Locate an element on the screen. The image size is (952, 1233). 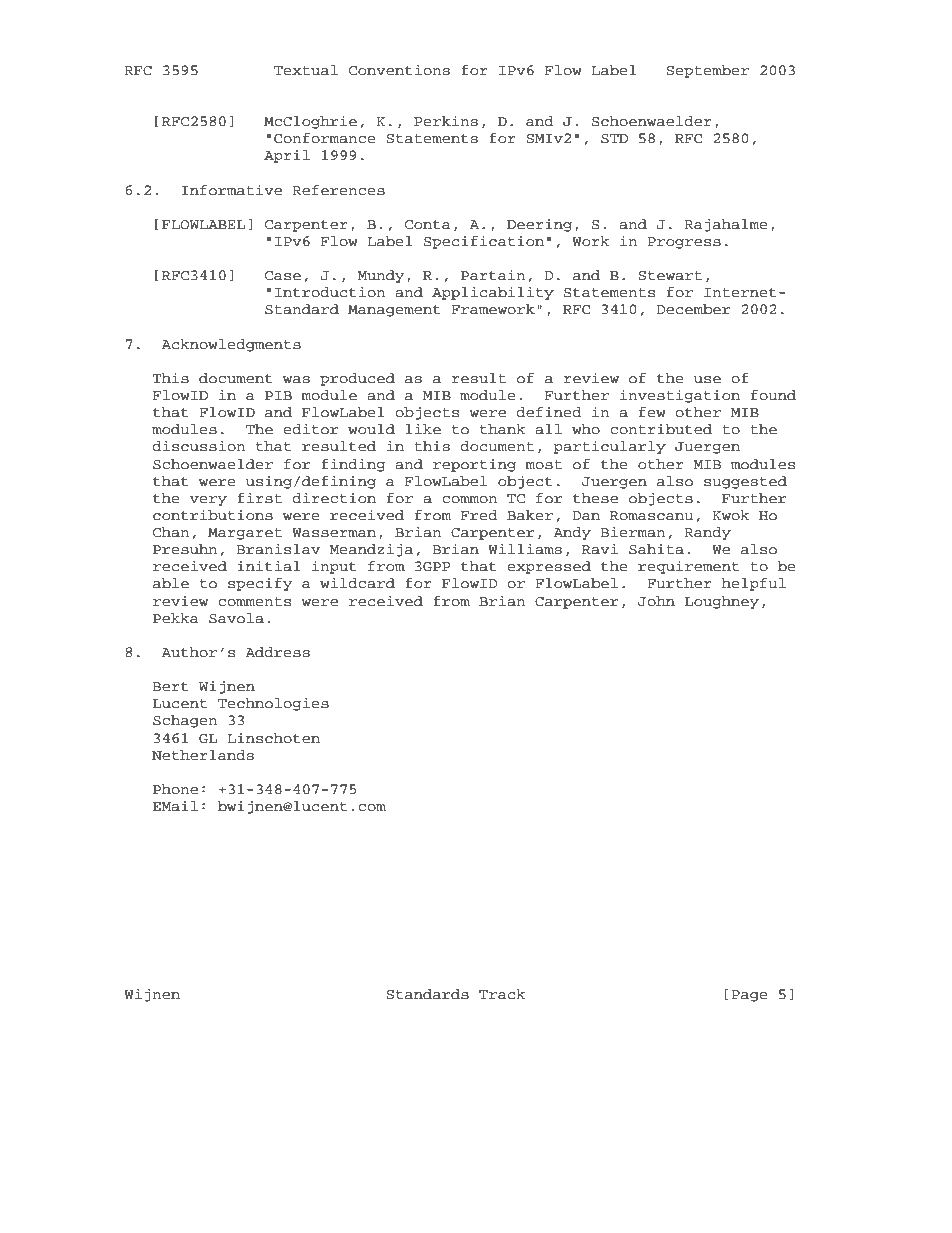
Technologies is located at coordinates (273, 704).
